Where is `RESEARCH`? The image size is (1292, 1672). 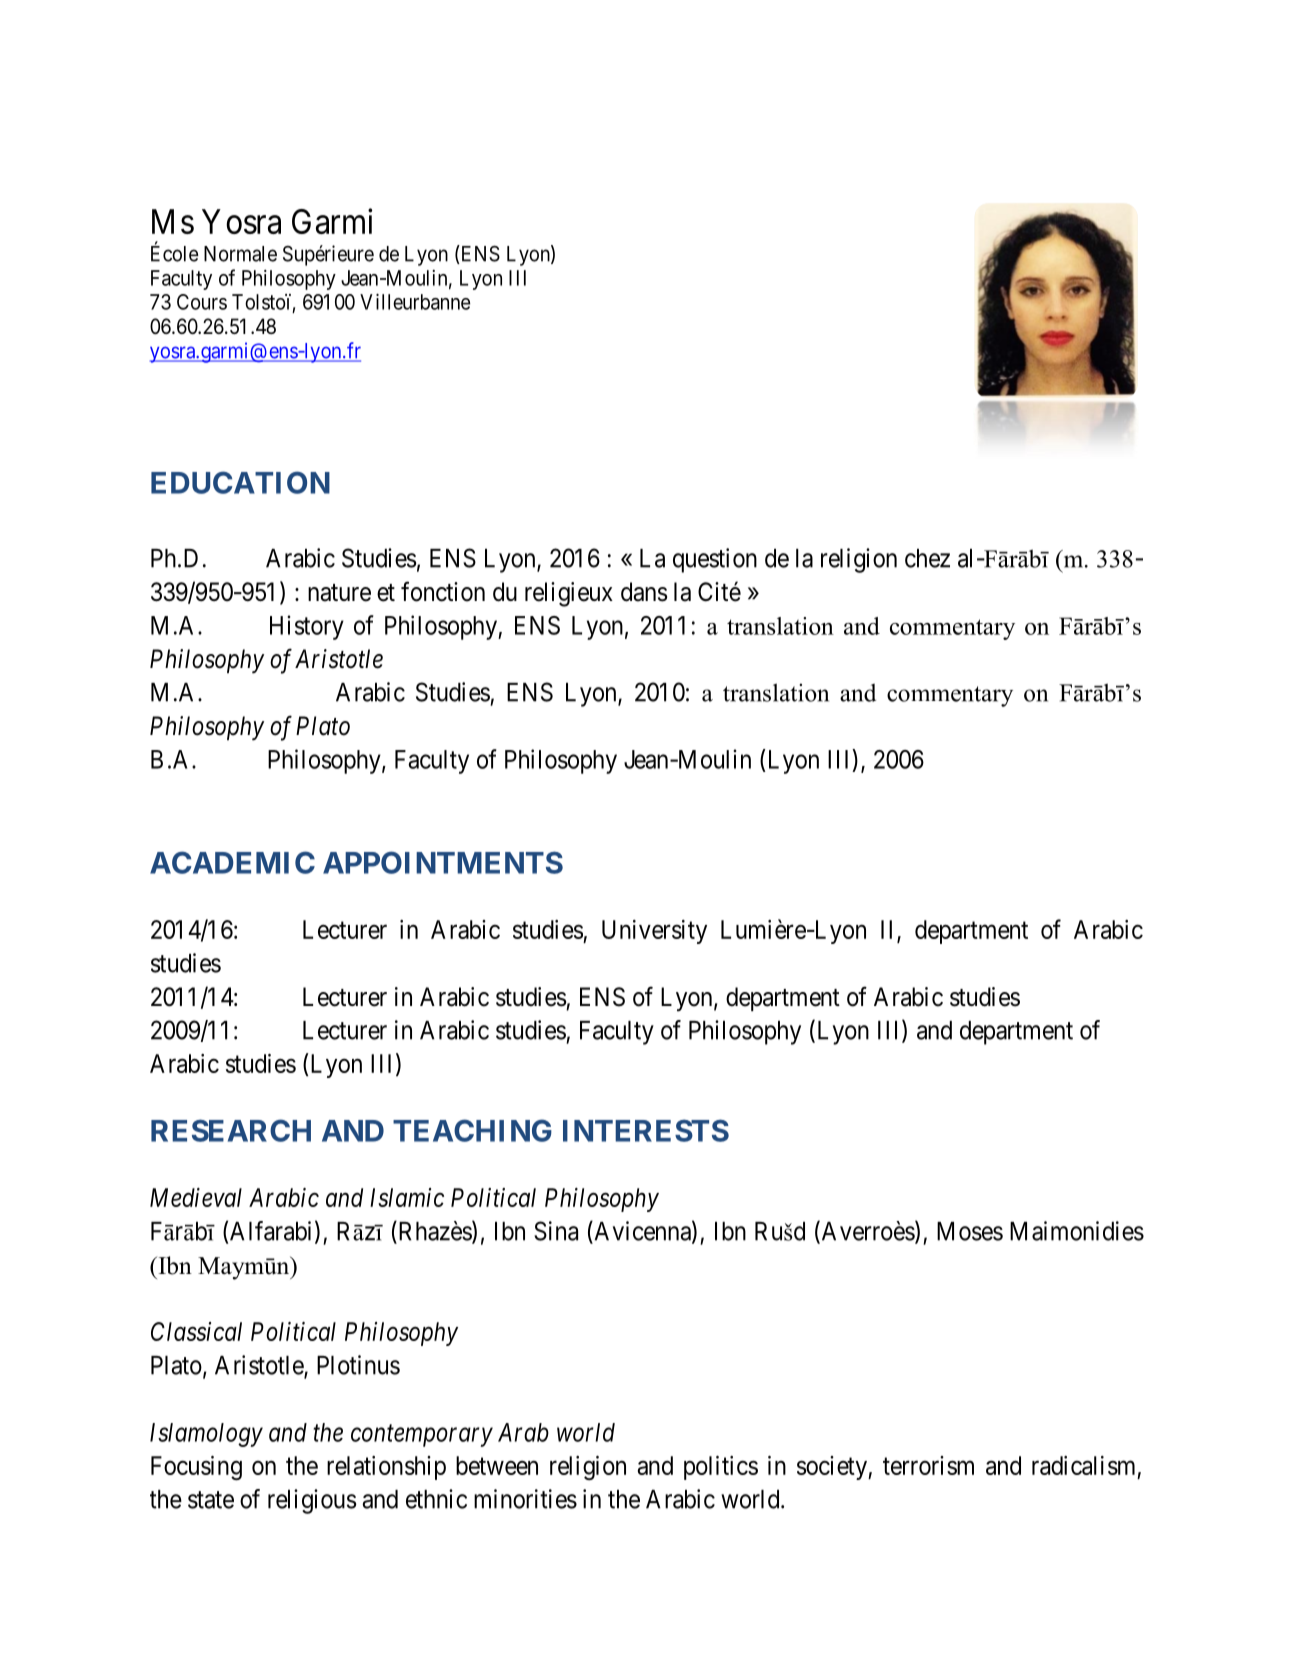
RESEARCH is located at coordinates (231, 1130).
